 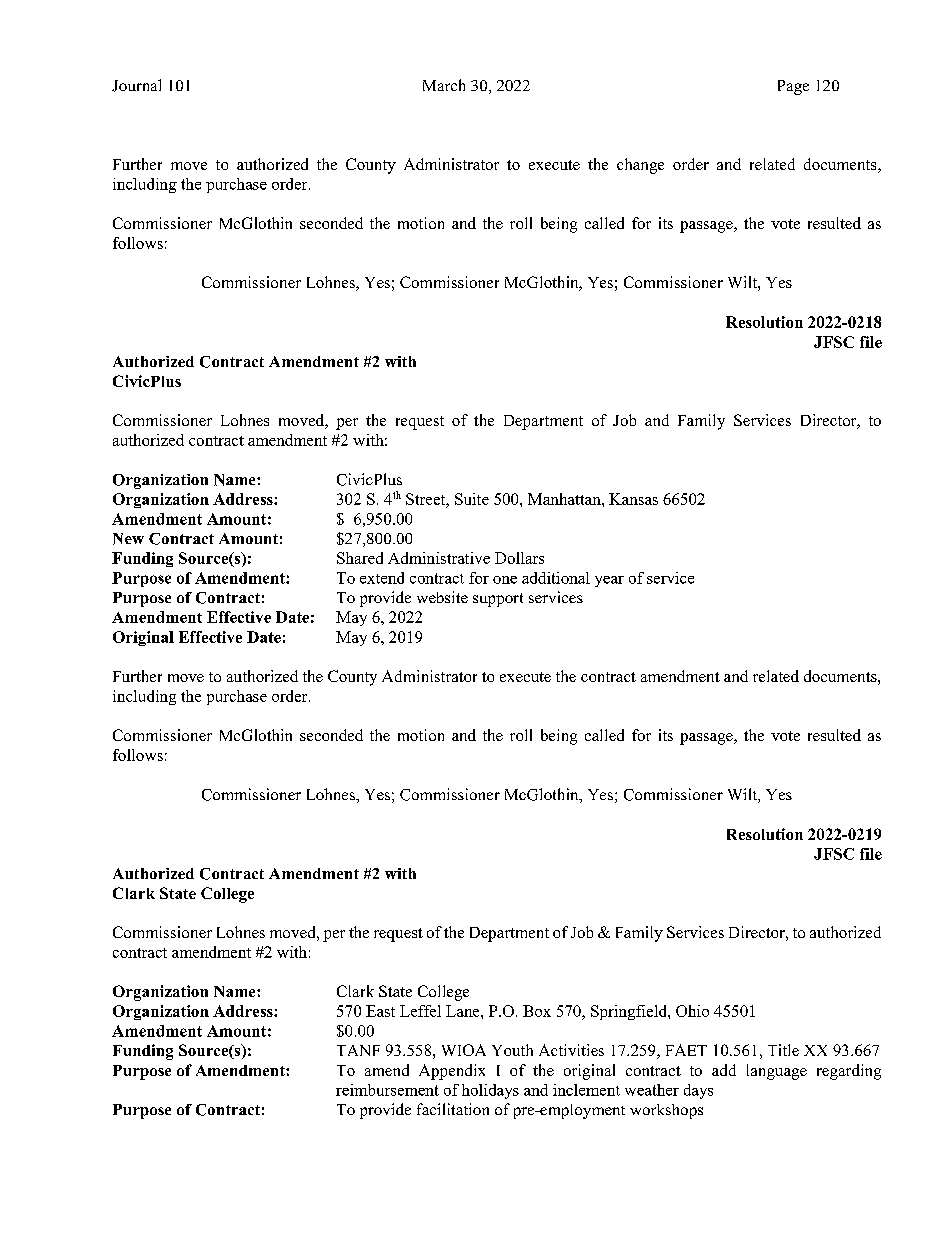 I want to click on language, so click(x=777, y=1072).
